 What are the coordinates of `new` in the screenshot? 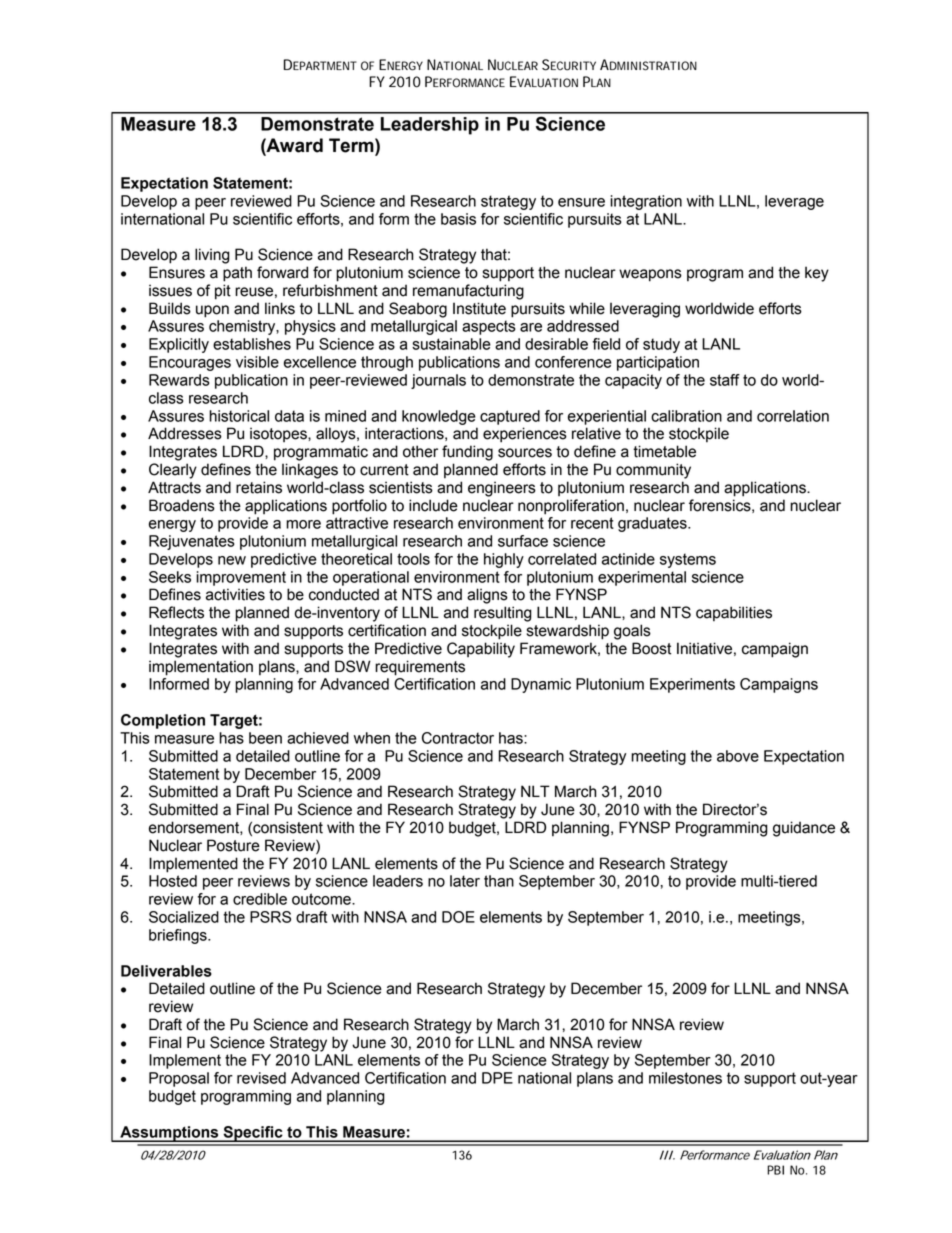 It's located at (232, 560).
